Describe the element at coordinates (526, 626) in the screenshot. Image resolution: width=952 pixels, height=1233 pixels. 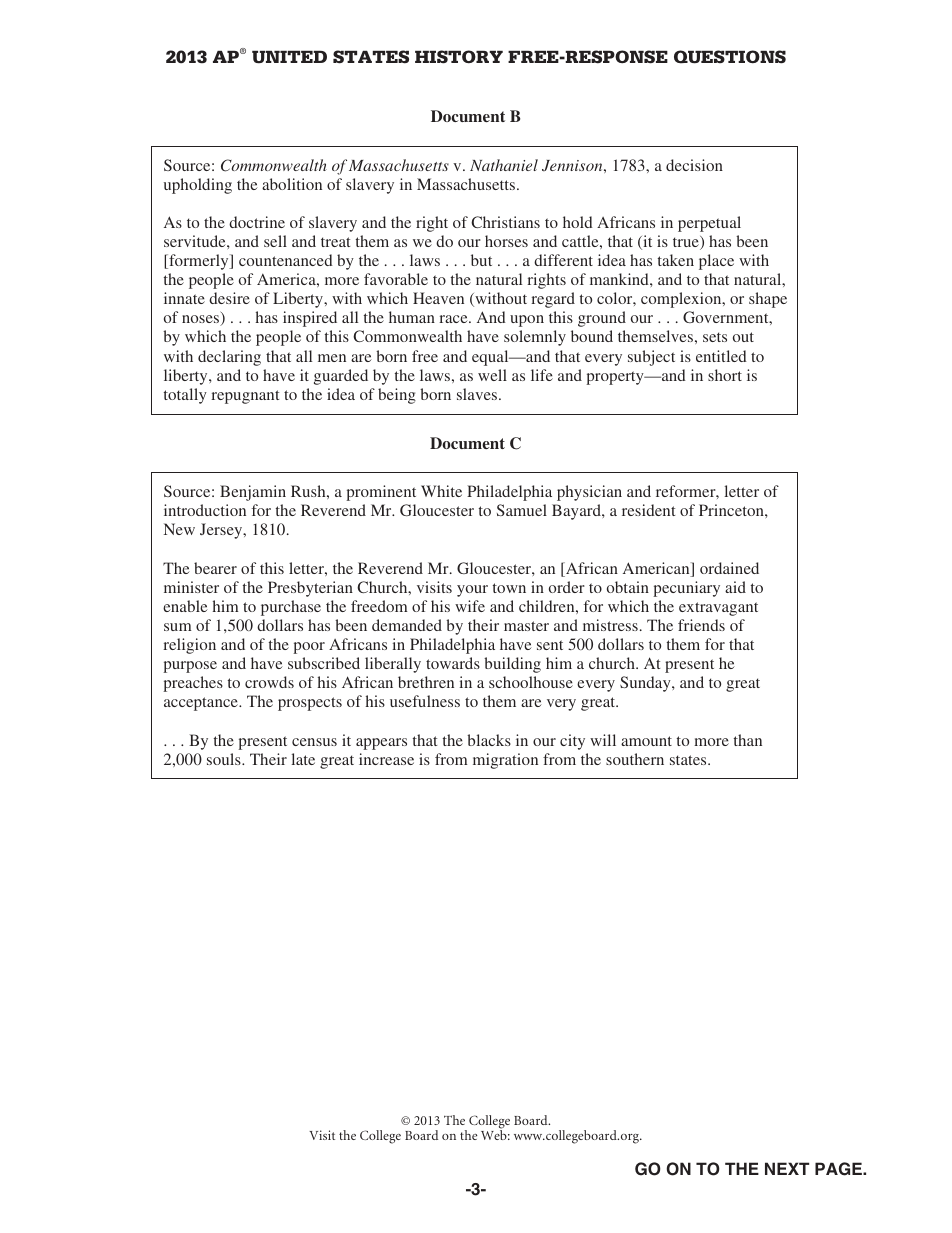
I see `master` at that location.
